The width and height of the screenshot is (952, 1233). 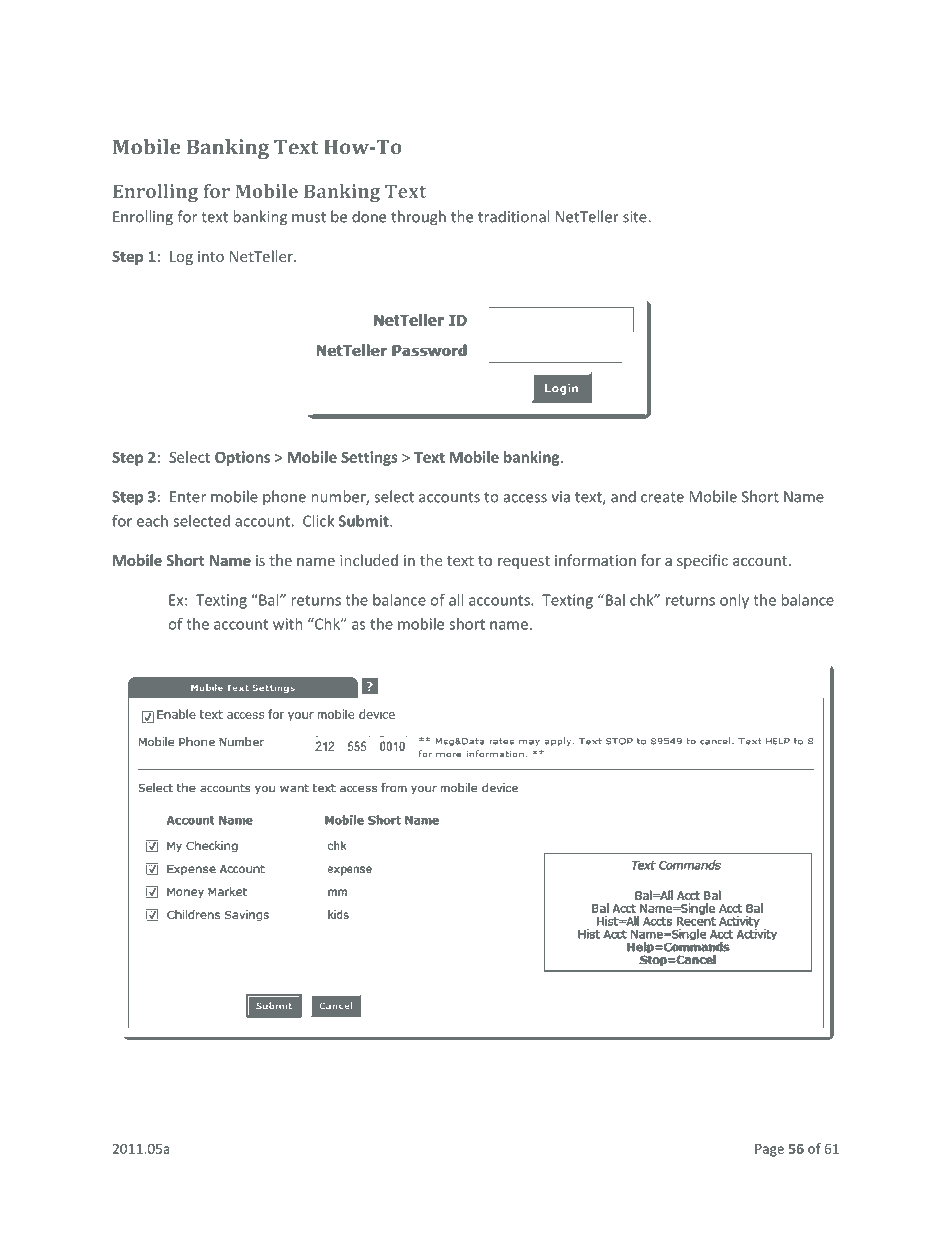 I want to click on with, so click(x=288, y=624).
